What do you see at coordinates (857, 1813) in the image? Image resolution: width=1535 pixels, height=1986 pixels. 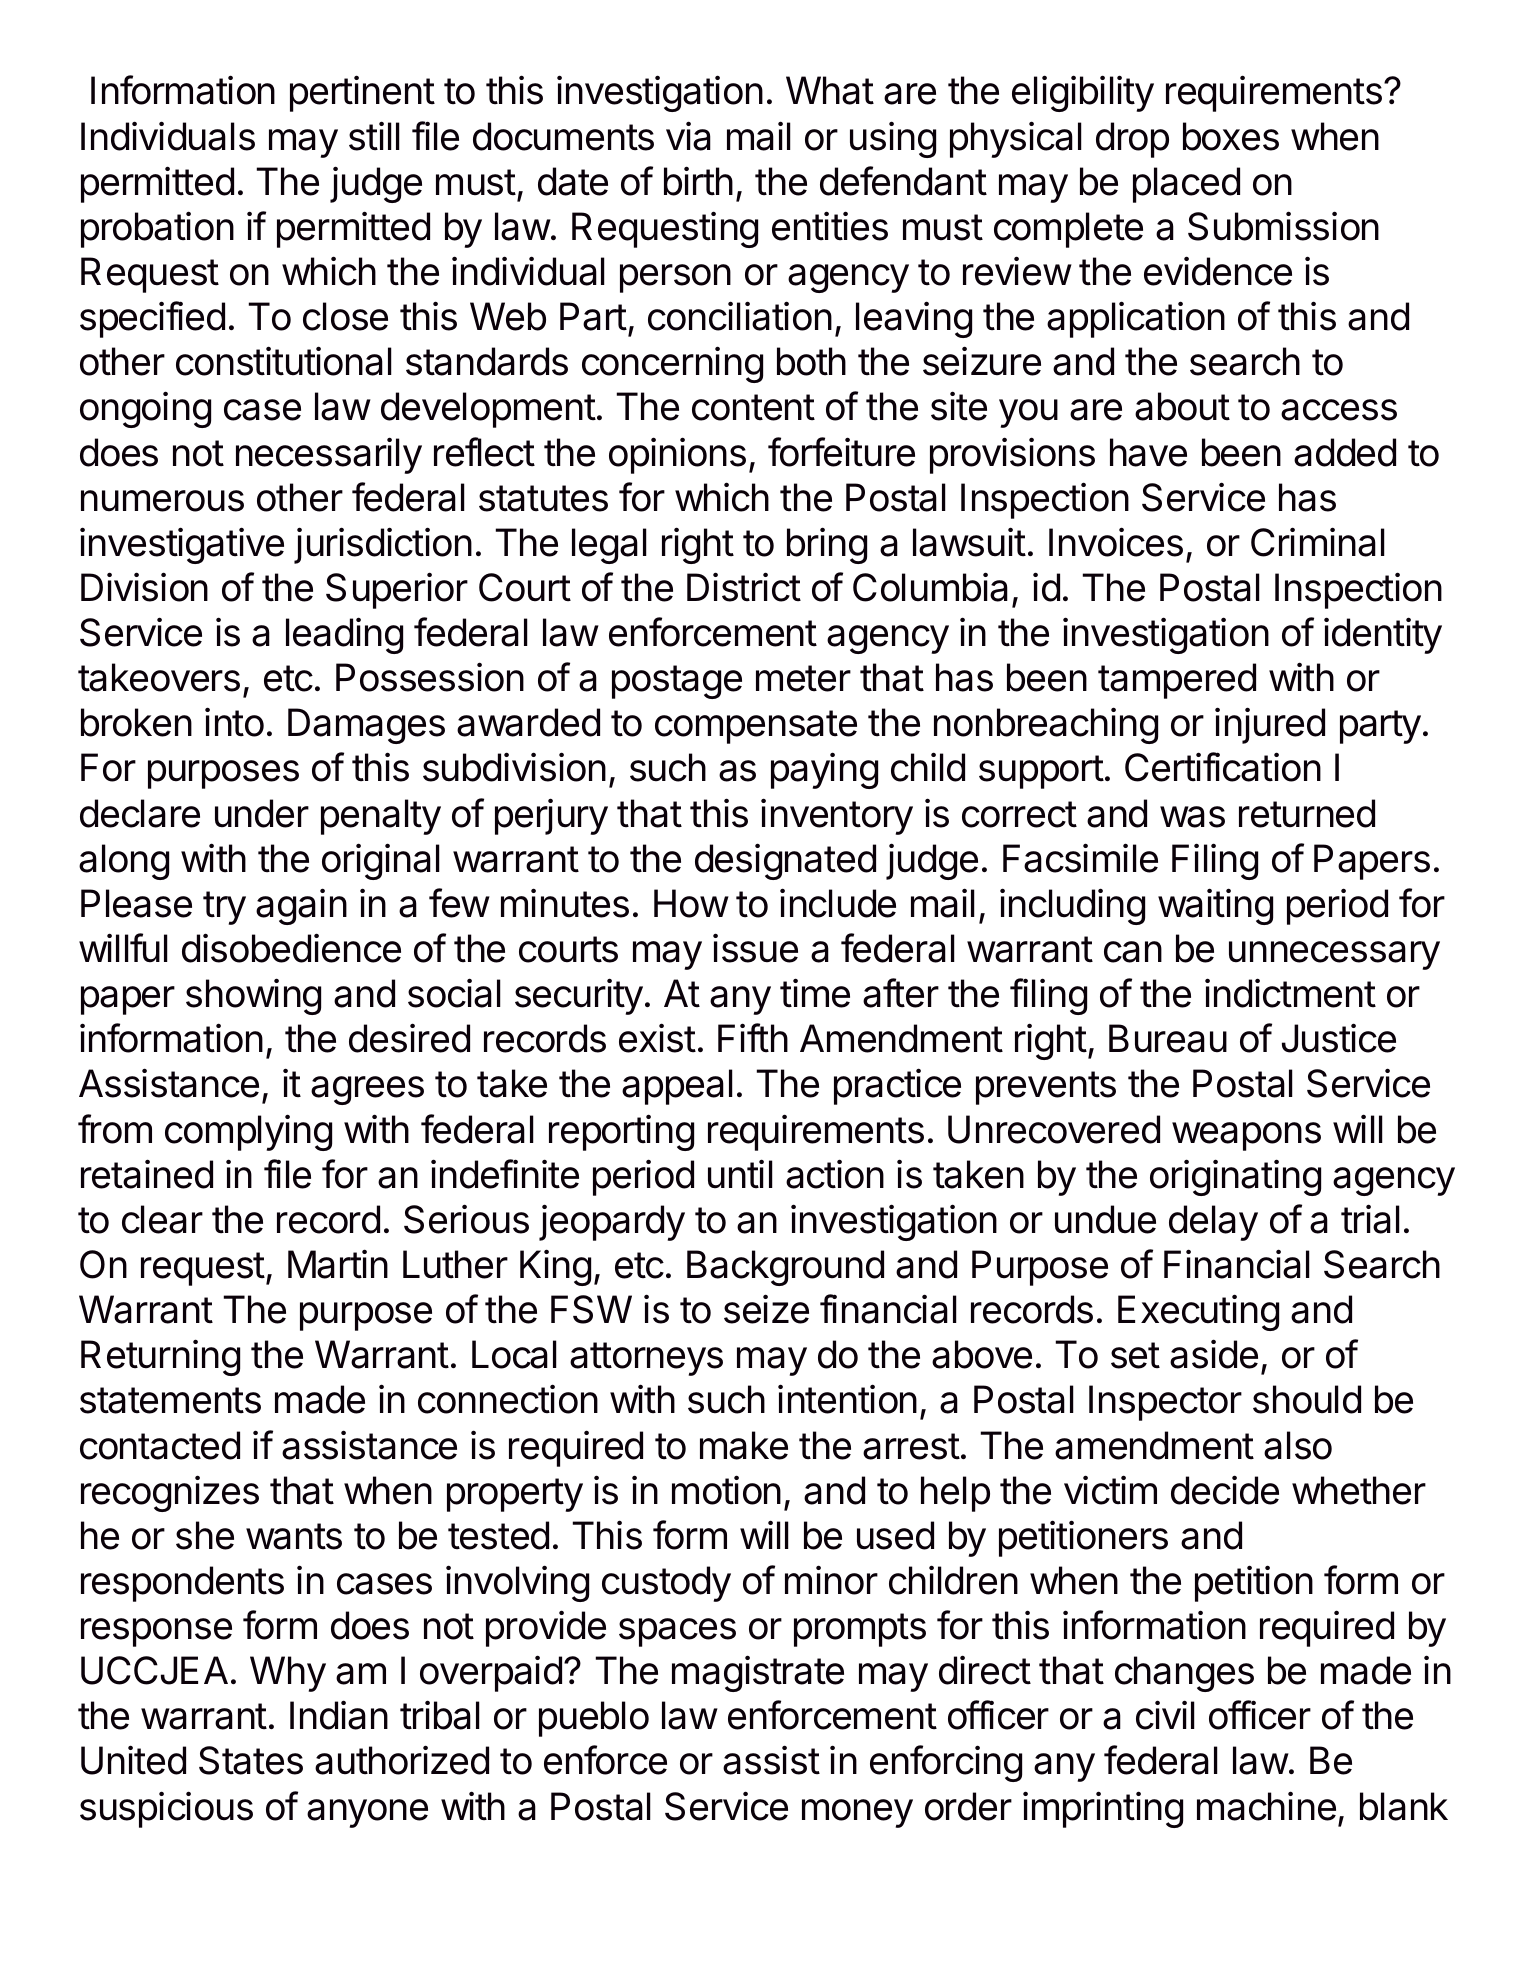 I see `money` at bounding box center [857, 1813].
